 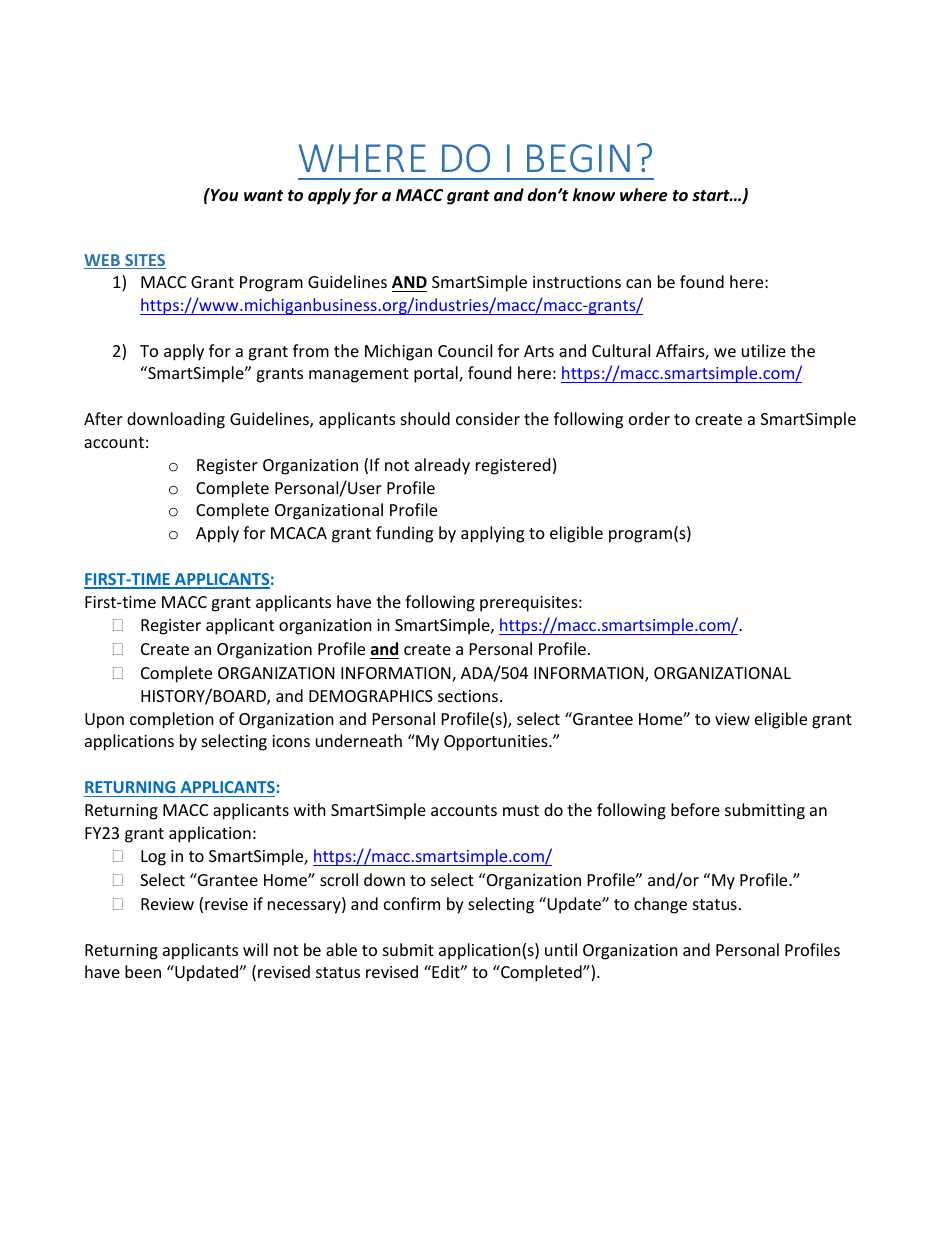 I want to click on been, so click(x=143, y=971).
